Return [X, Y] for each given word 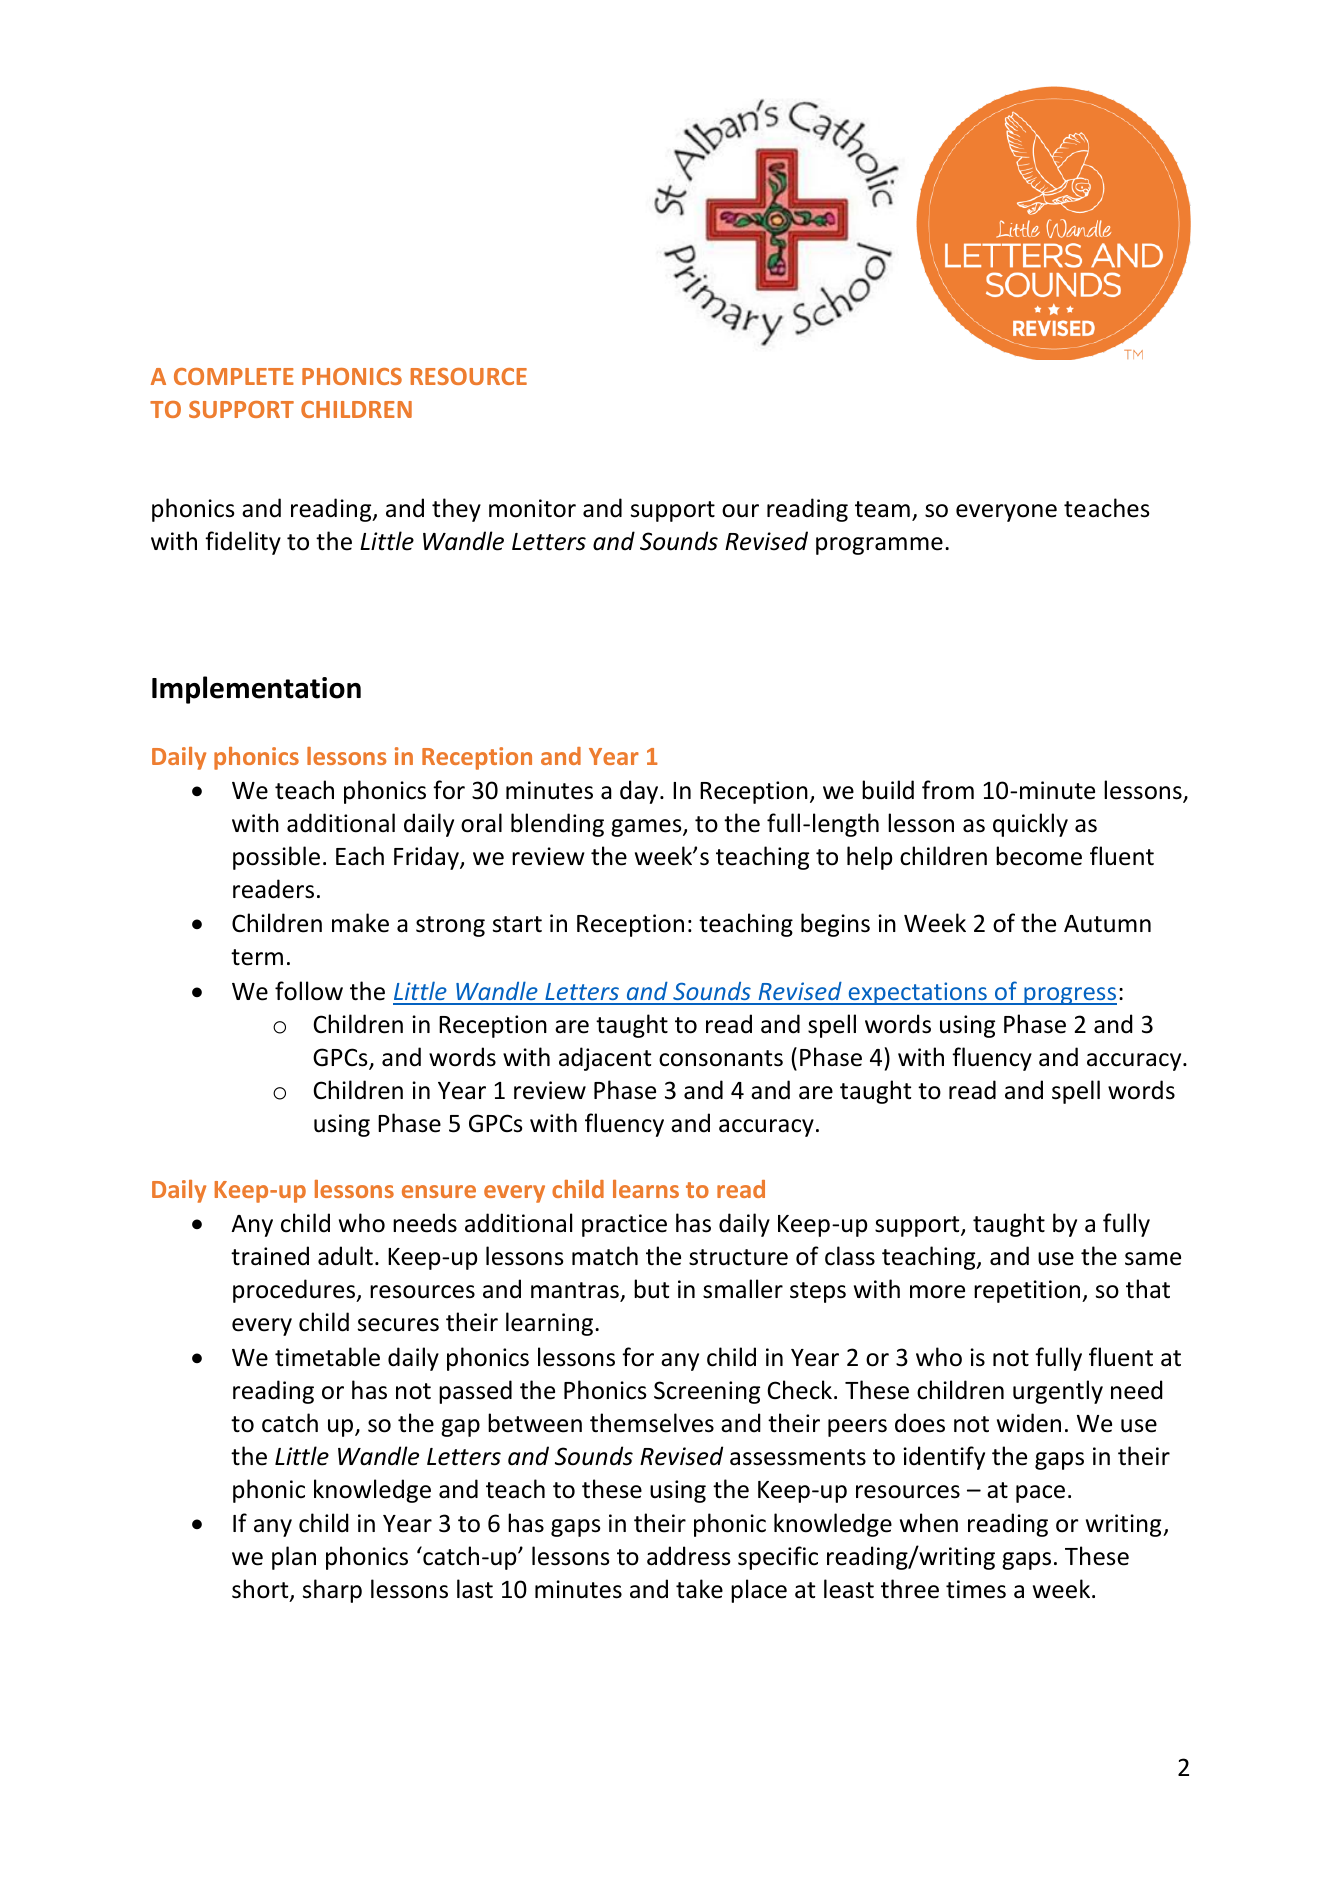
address [689, 1556]
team [882, 509]
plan [294, 1558]
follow [309, 991]
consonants [721, 1058]
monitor [532, 508]
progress [1069, 996]
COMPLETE [234, 376]
